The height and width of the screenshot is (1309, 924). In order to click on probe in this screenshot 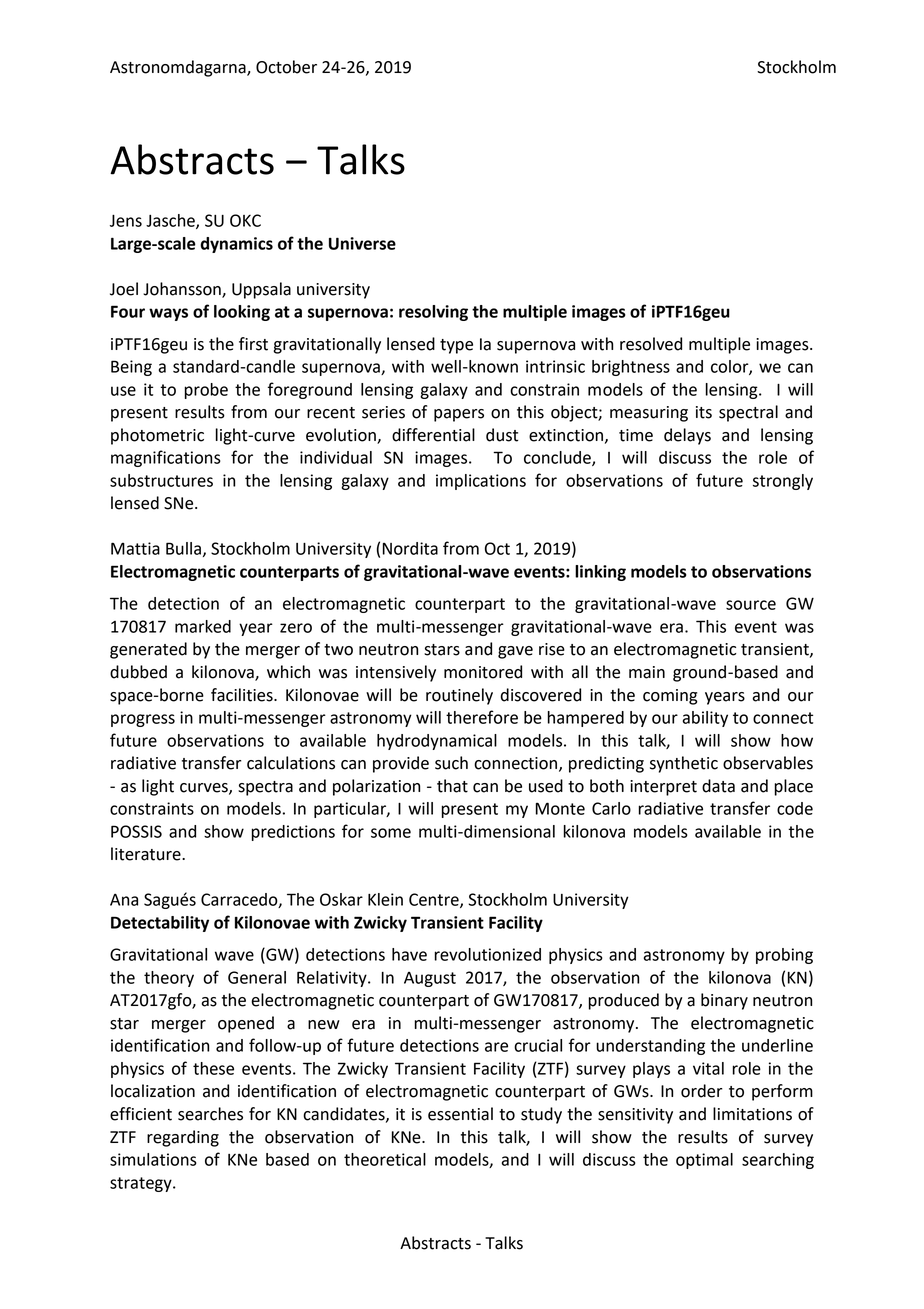, I will do `click(206, 391)`.
